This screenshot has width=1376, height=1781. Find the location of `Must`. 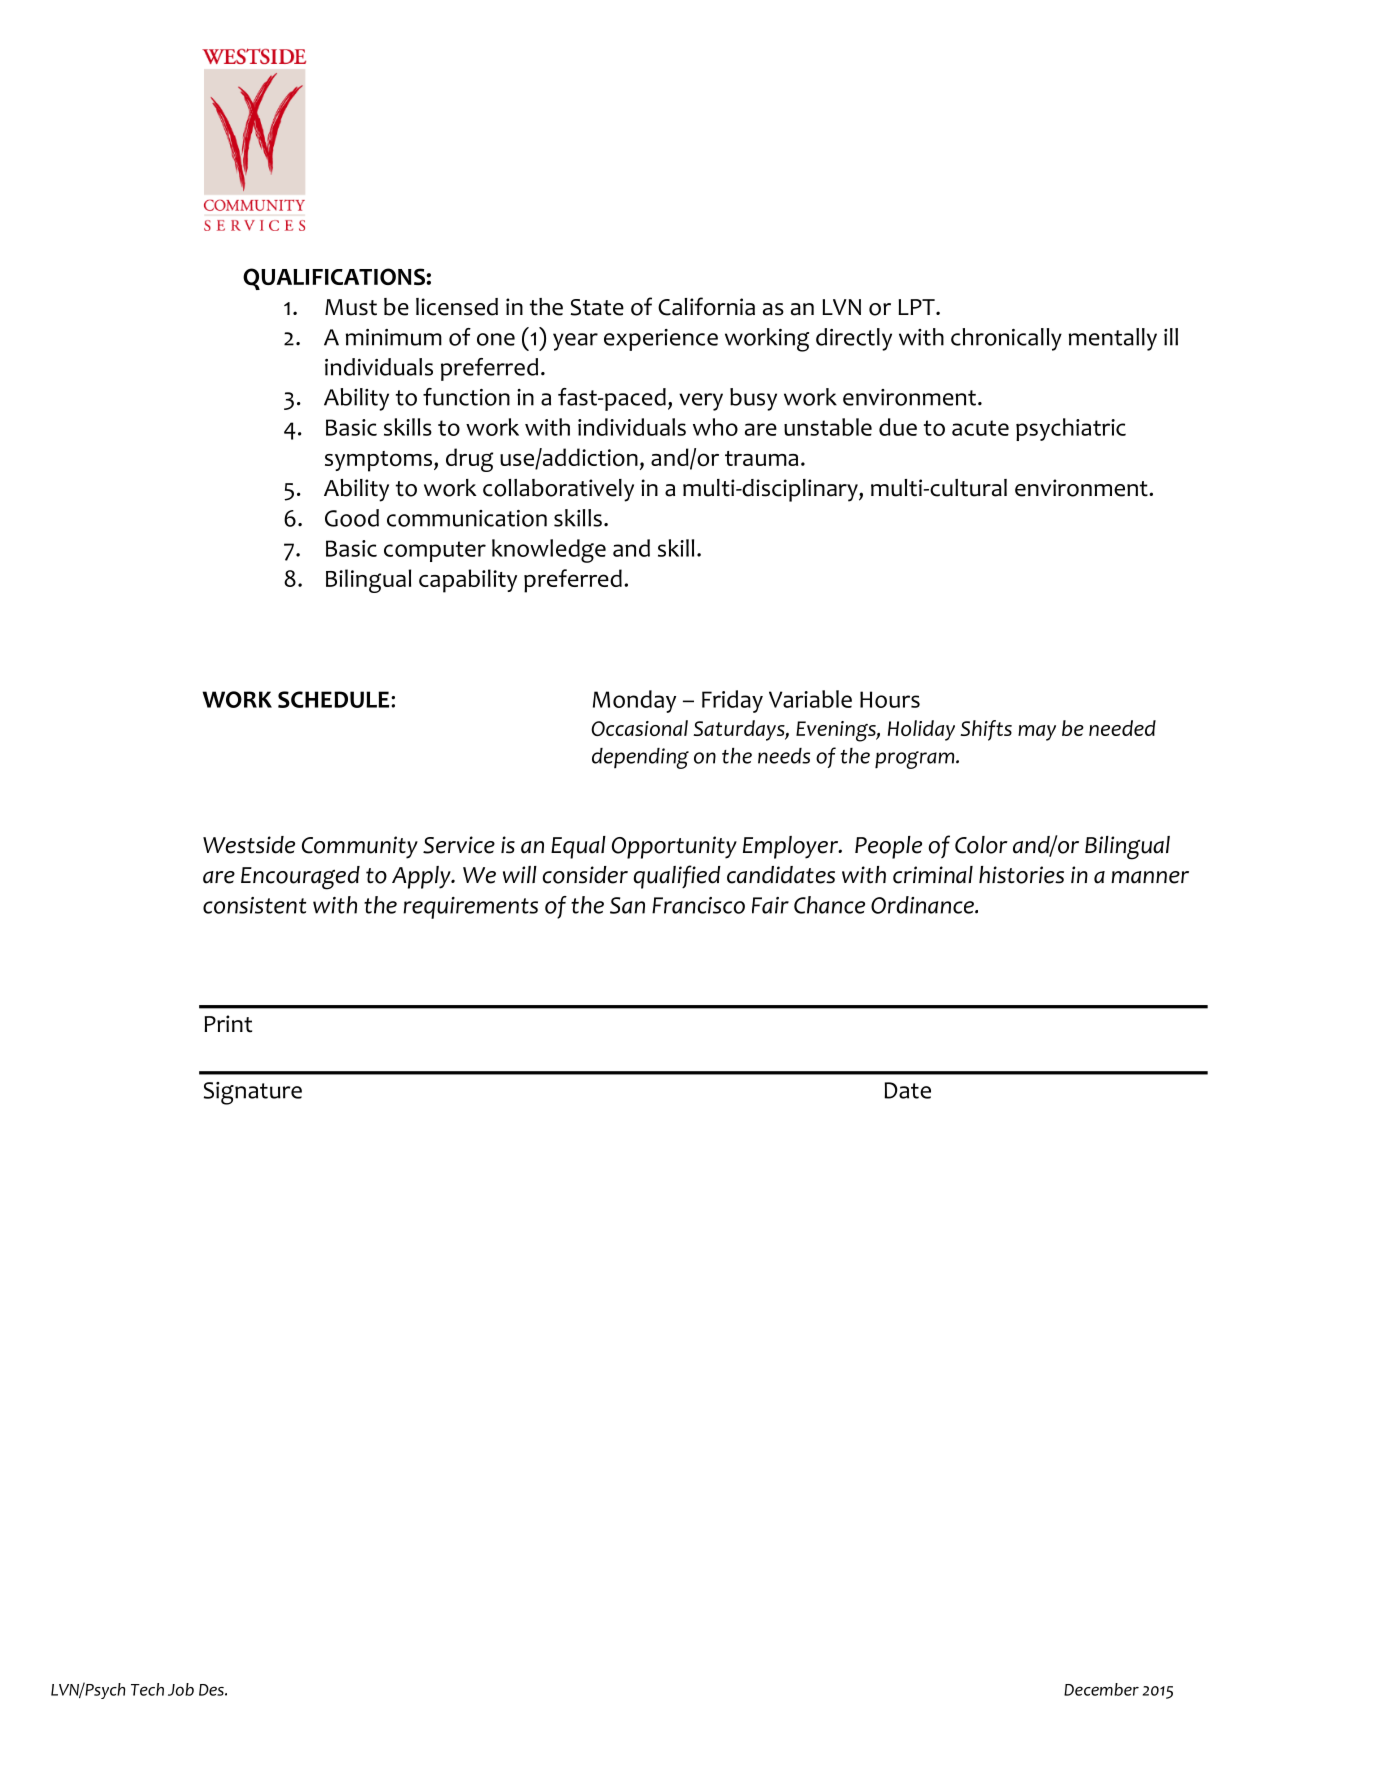

Must is located at coordinates (351, 307).
